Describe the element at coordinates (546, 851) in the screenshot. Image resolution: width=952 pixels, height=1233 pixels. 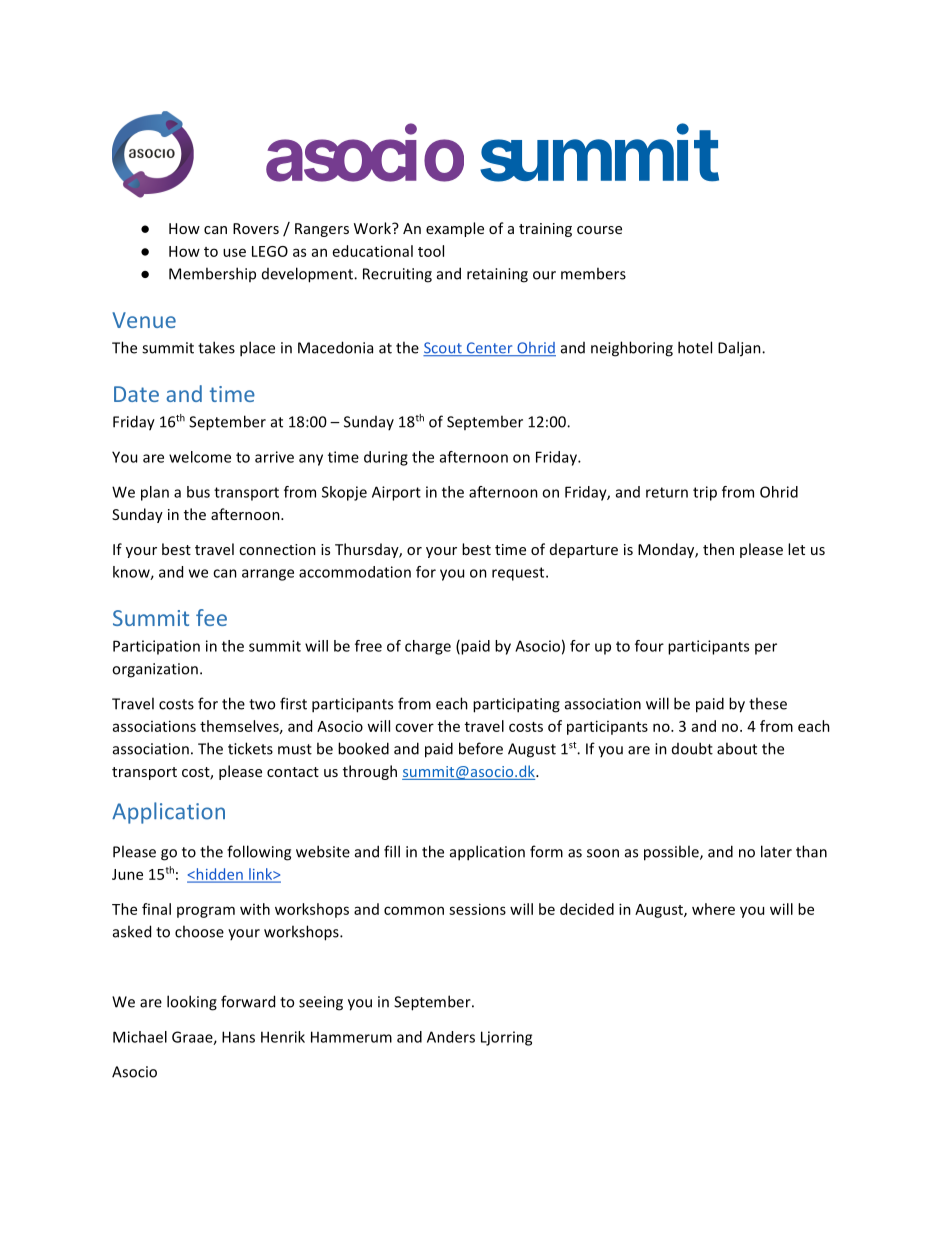
I see `form` at that location.
